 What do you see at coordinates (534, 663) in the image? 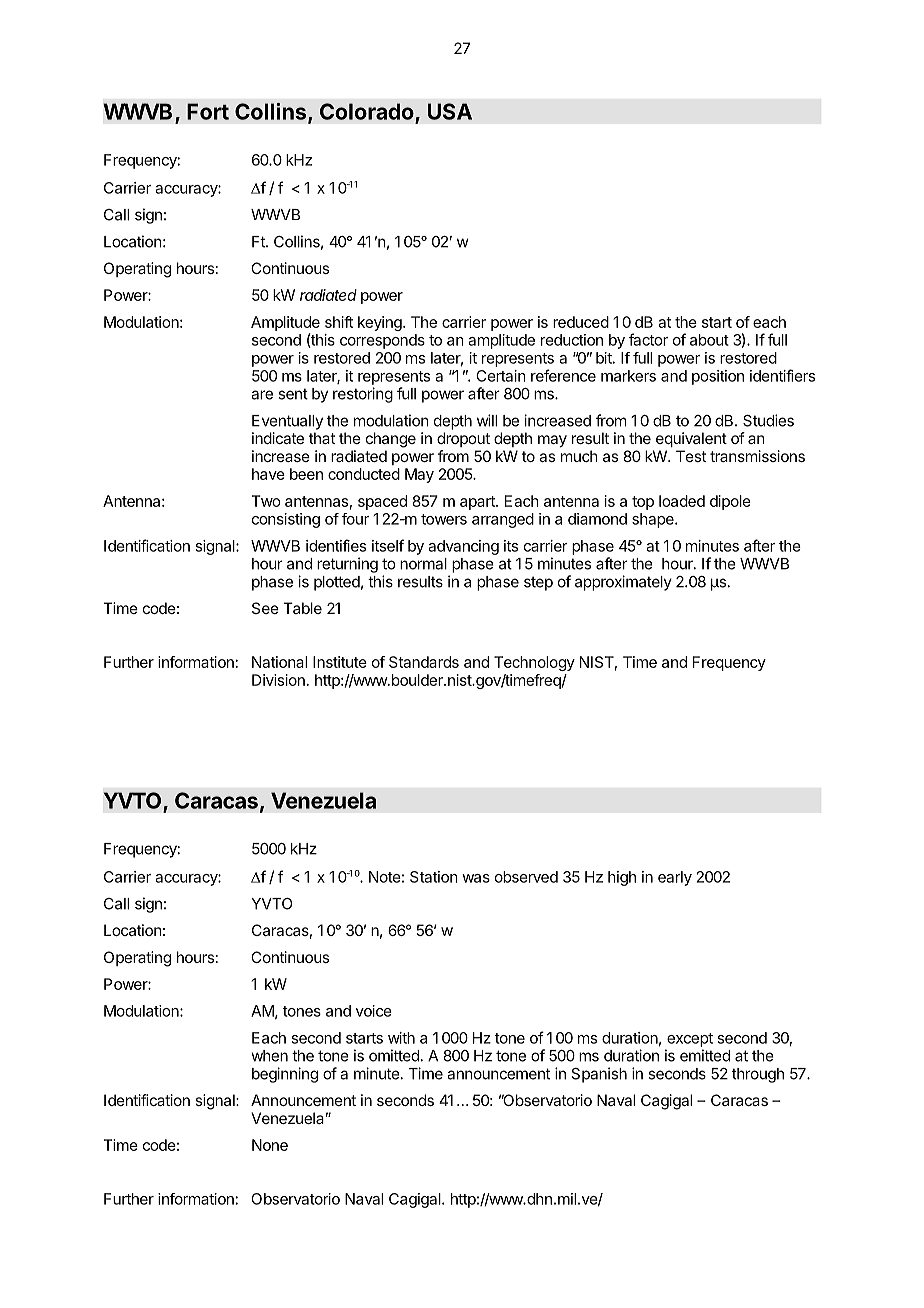
I see `Technology` at bounding box center [534, 663].
